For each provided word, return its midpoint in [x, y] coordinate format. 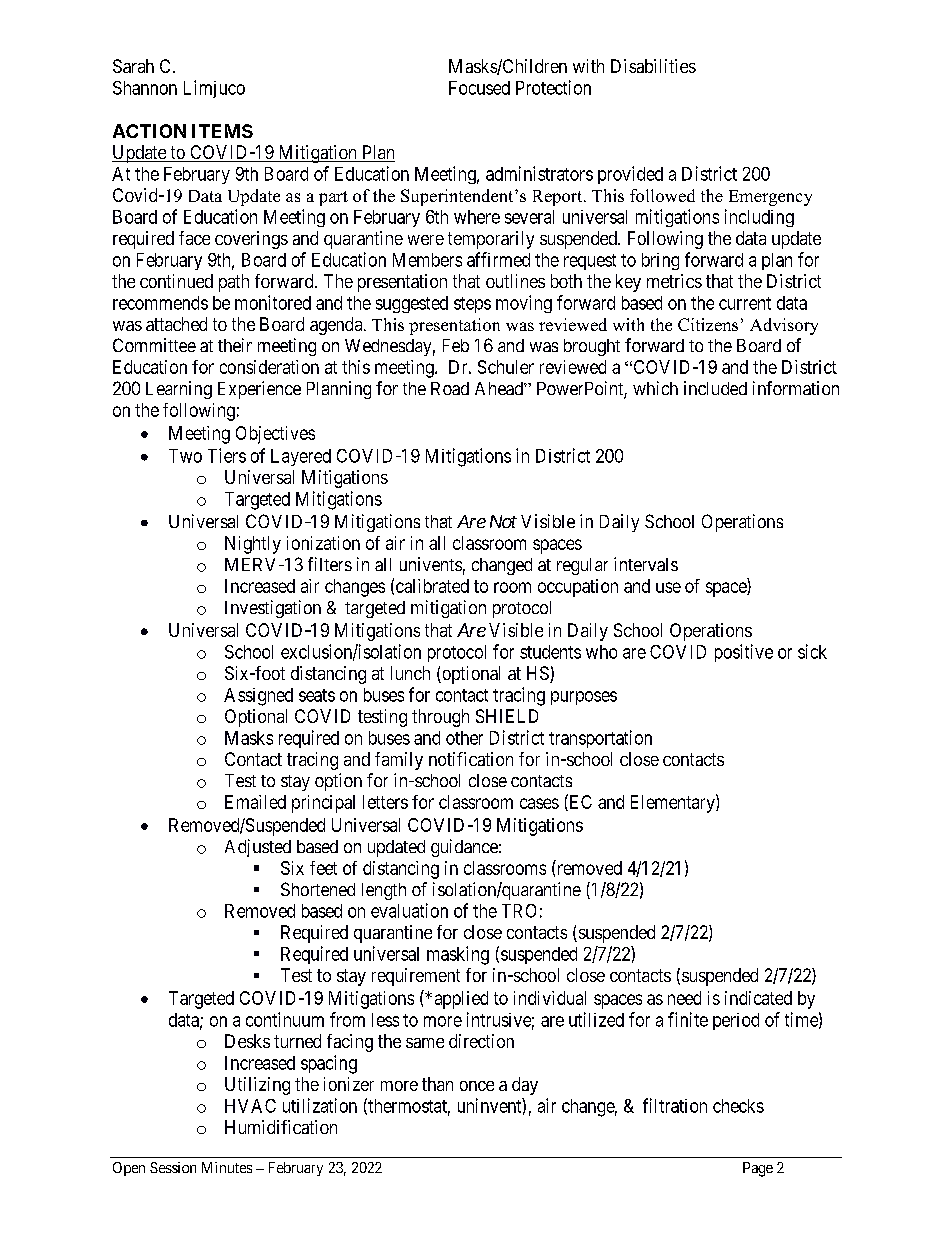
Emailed [255, 802]
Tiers [227, 455]
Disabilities [653, 66]
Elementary [674, 803]
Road [450, 388]
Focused [479, 88]
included [715, 388]
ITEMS [222, 131]
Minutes [227, 1167]
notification [471, 759]
